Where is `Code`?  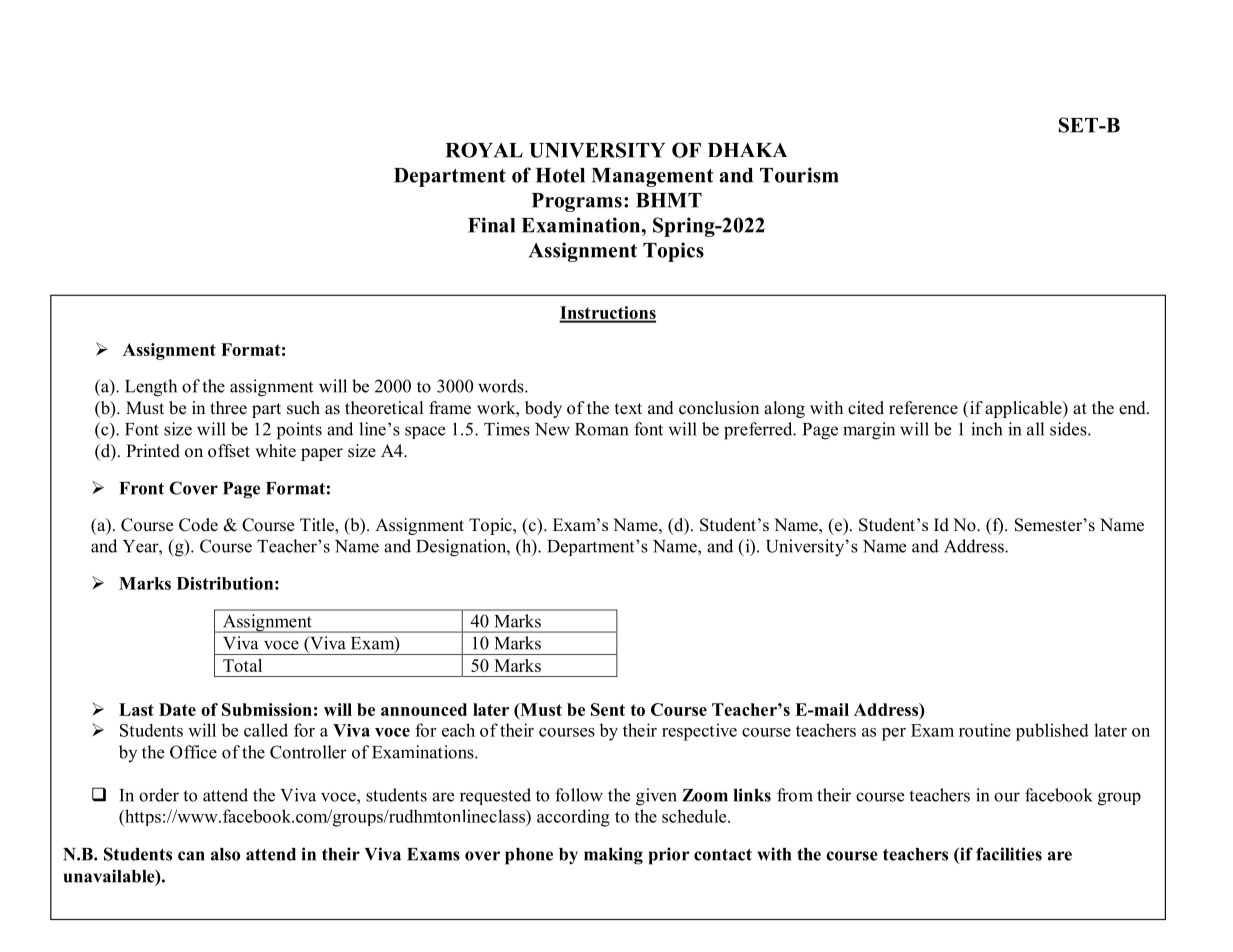
Code is located at coordinates (198, 525).
